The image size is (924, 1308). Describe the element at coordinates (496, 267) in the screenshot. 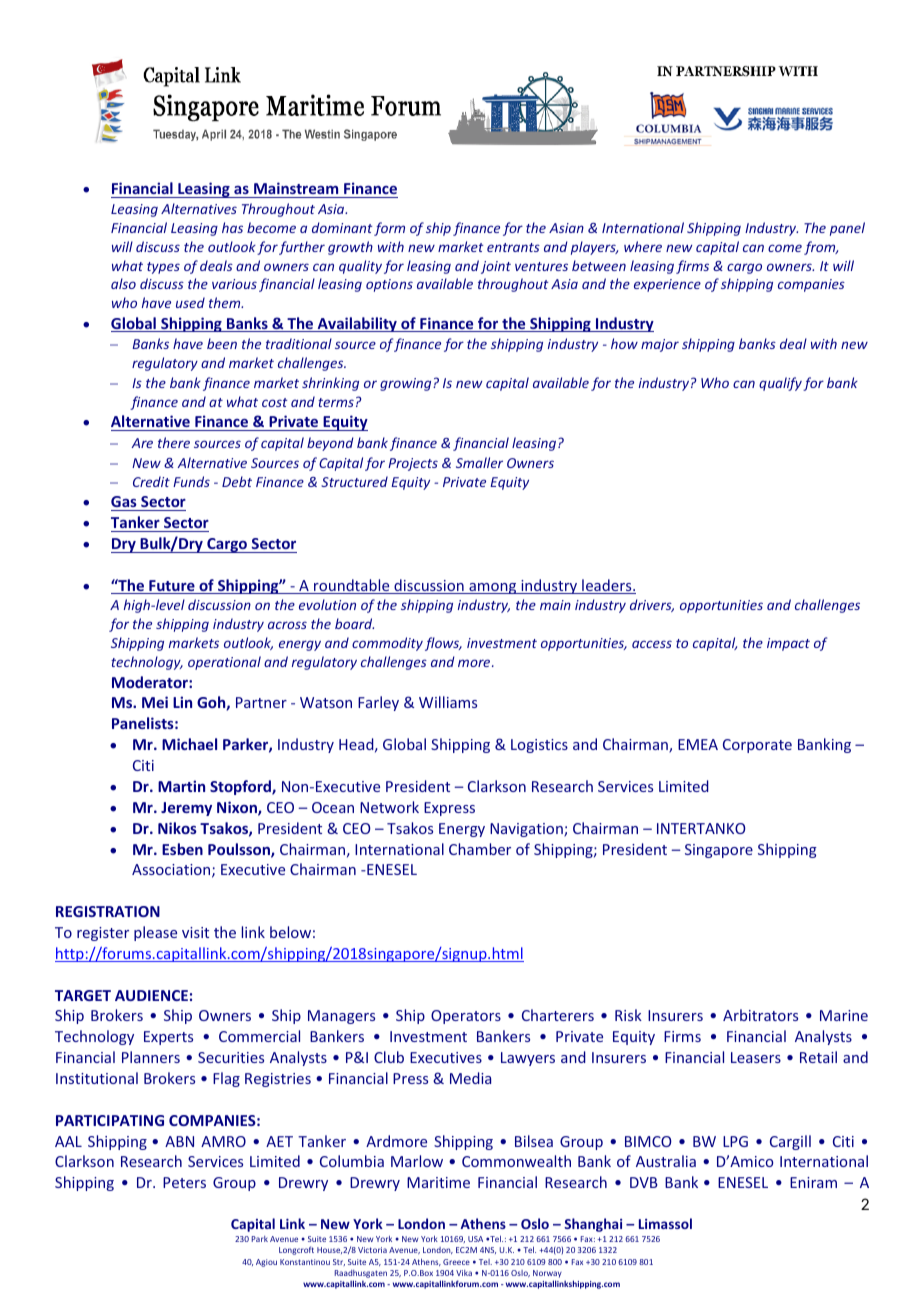

I see `joint` at that location.
